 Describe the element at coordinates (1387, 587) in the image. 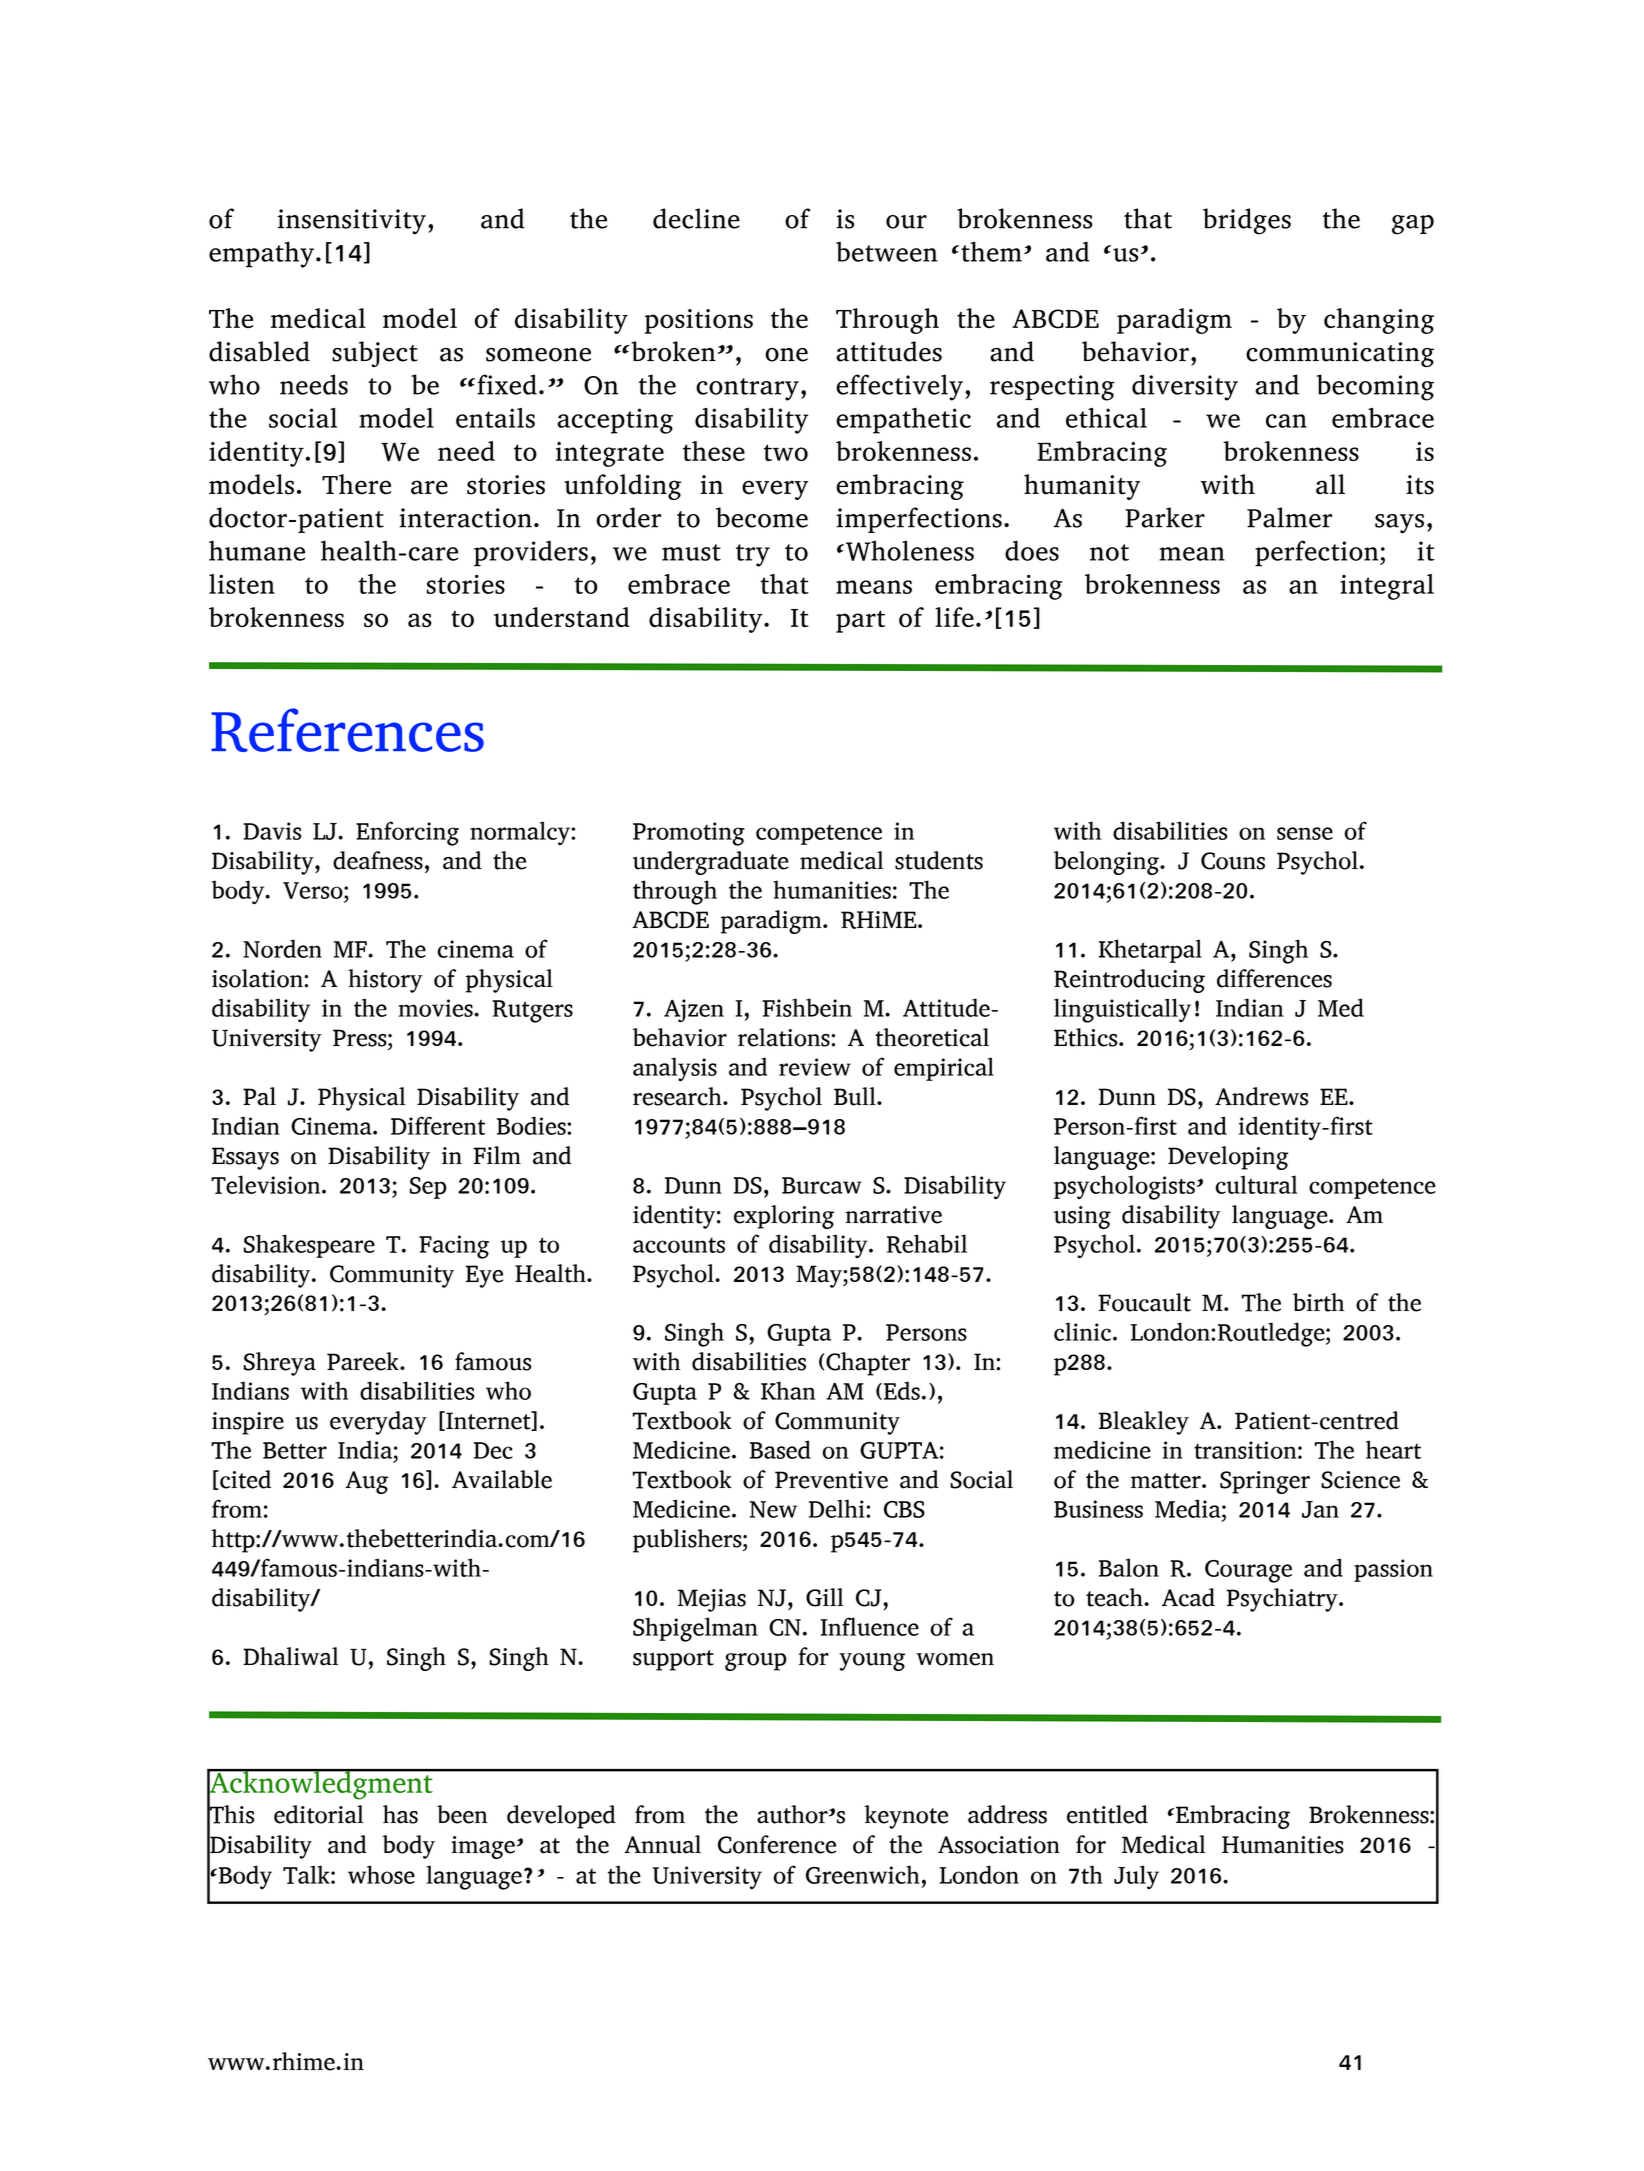

I see `integral` at that location.
